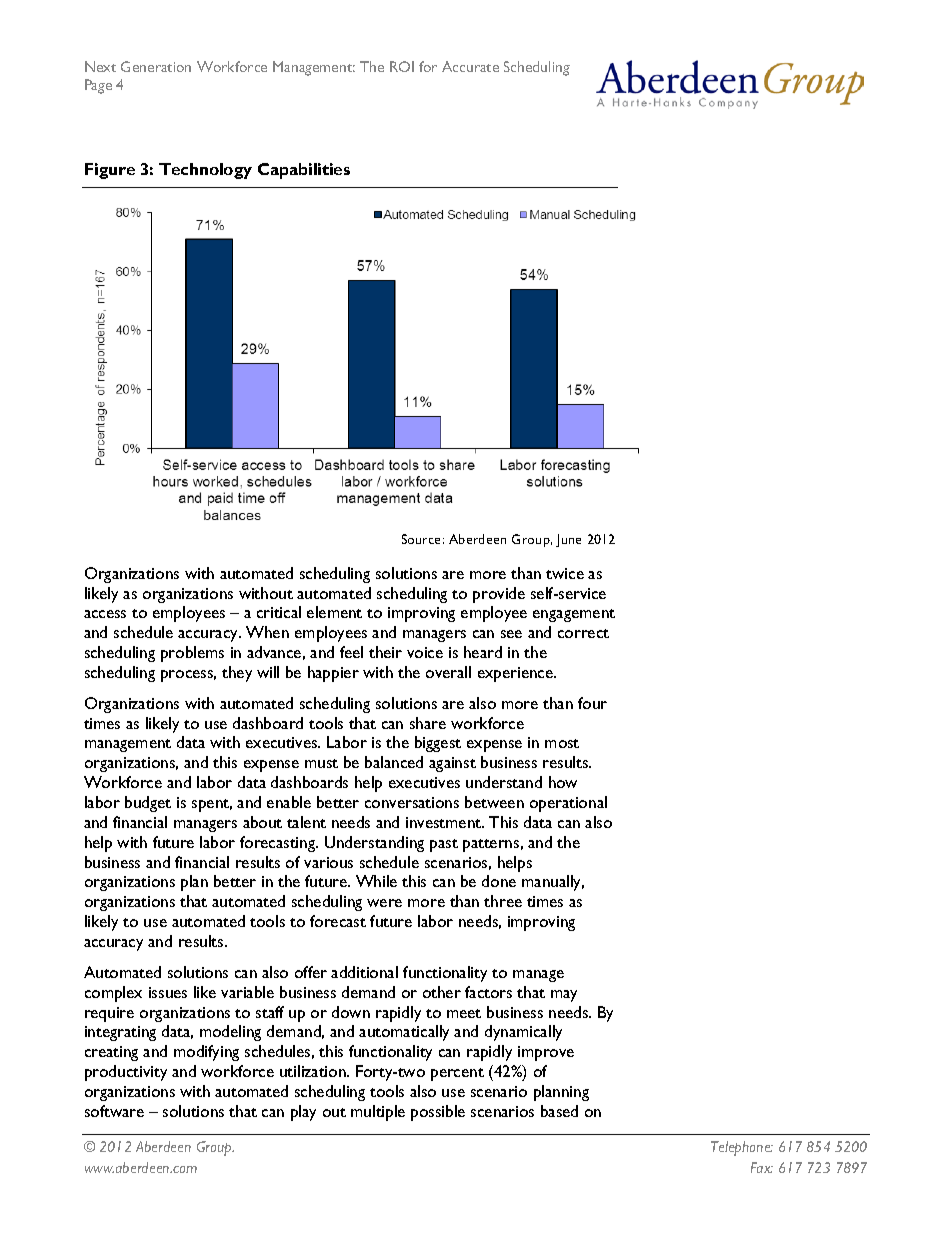 This image has height=1233, width=952. Describe the element at coordinates (114, 1111) in the image. I see `software` at that location.
